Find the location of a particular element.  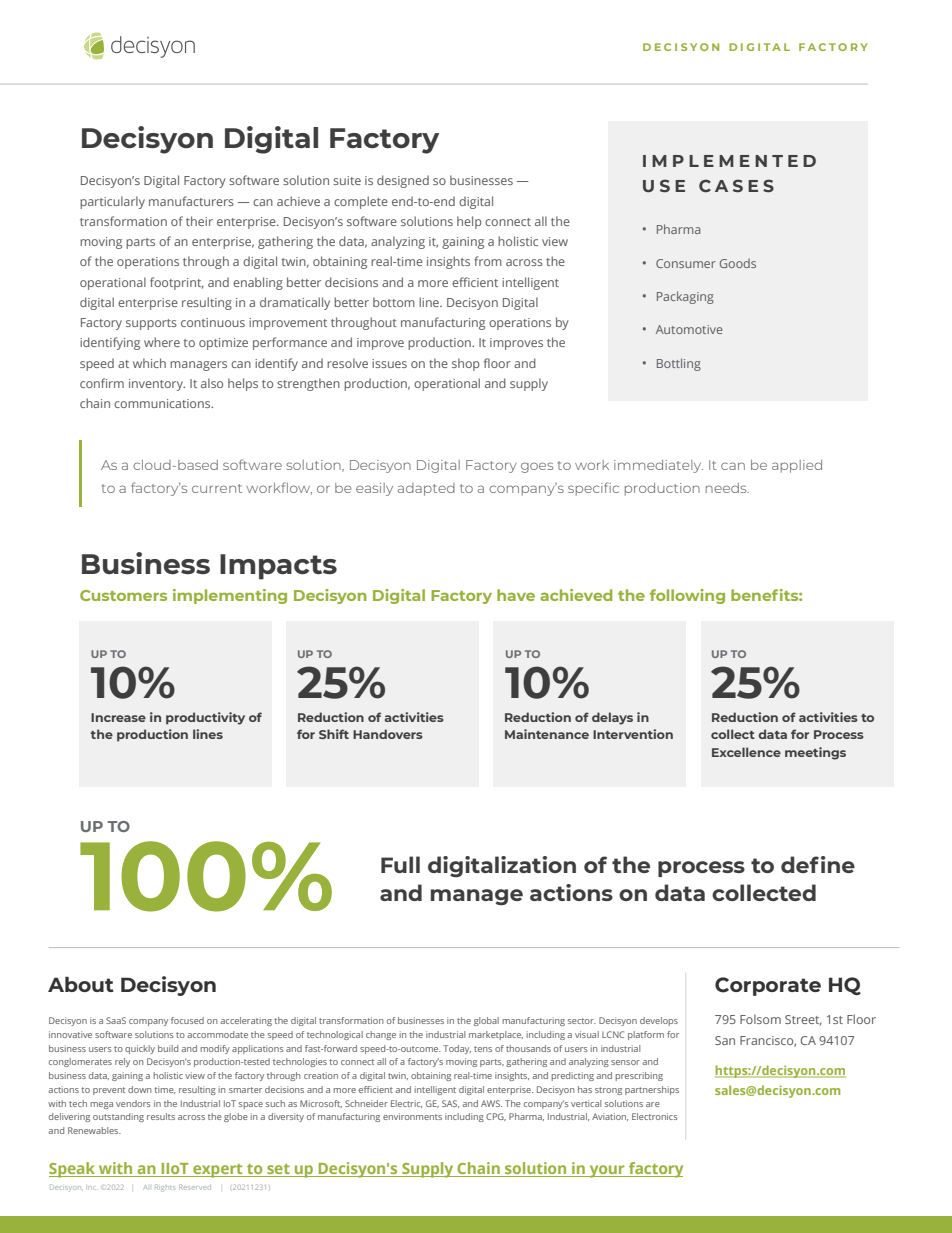

About is located at coordinates (81, 984).
